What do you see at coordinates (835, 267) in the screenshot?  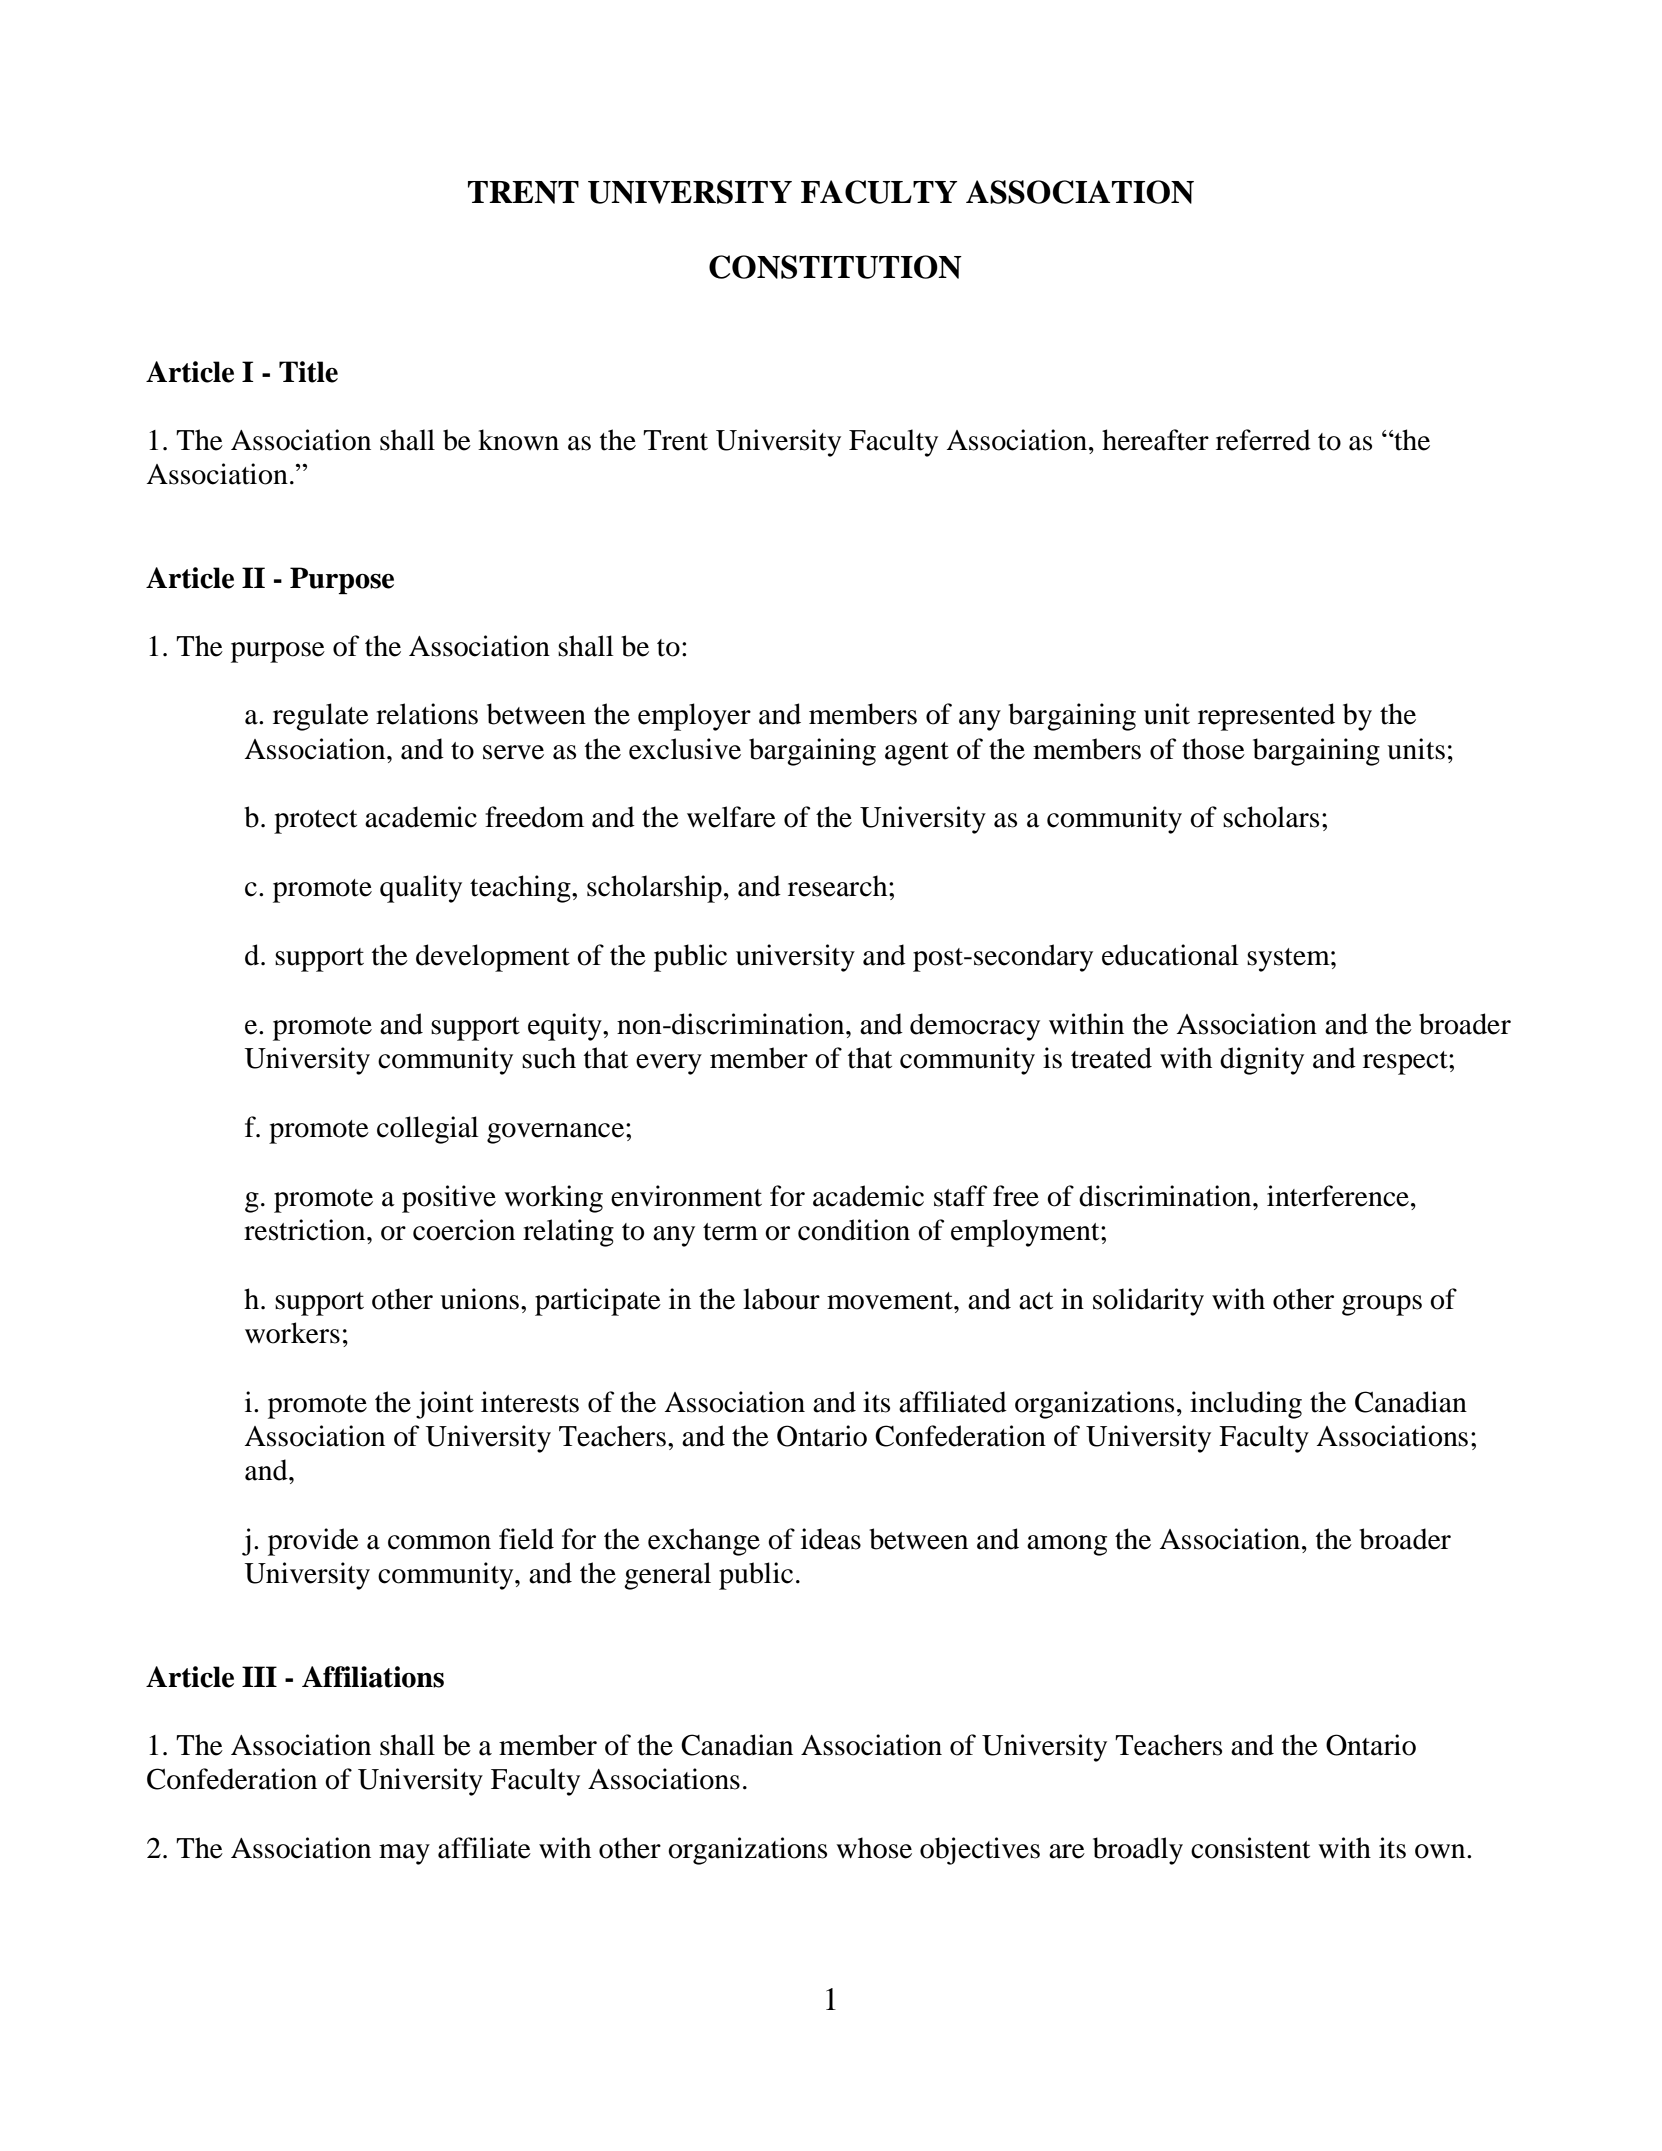 I see `CONSTITUTION` at bounding box center [835, 267].
